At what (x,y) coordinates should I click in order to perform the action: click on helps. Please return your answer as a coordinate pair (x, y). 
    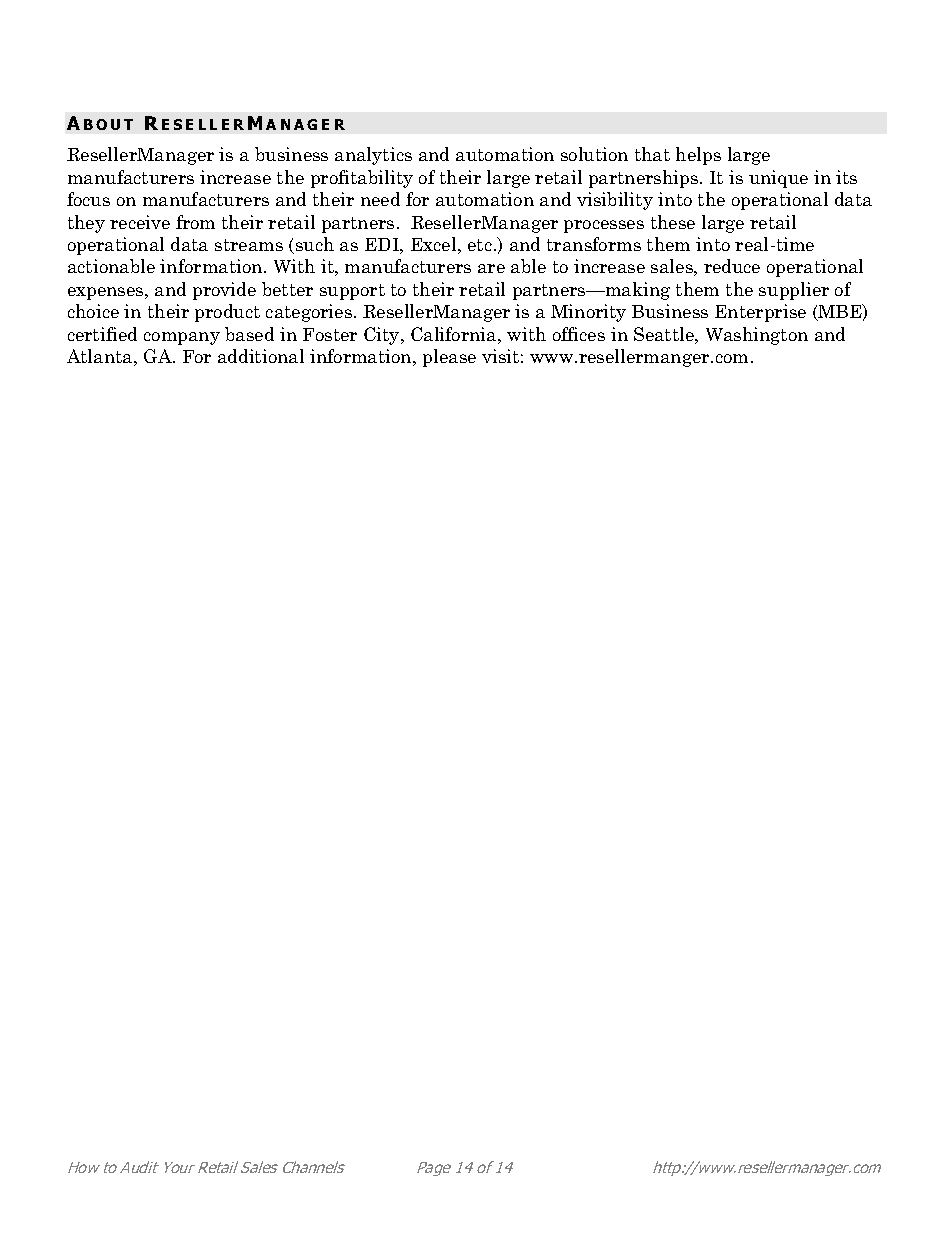
    Looking at the image, I should click on (698, 156).
